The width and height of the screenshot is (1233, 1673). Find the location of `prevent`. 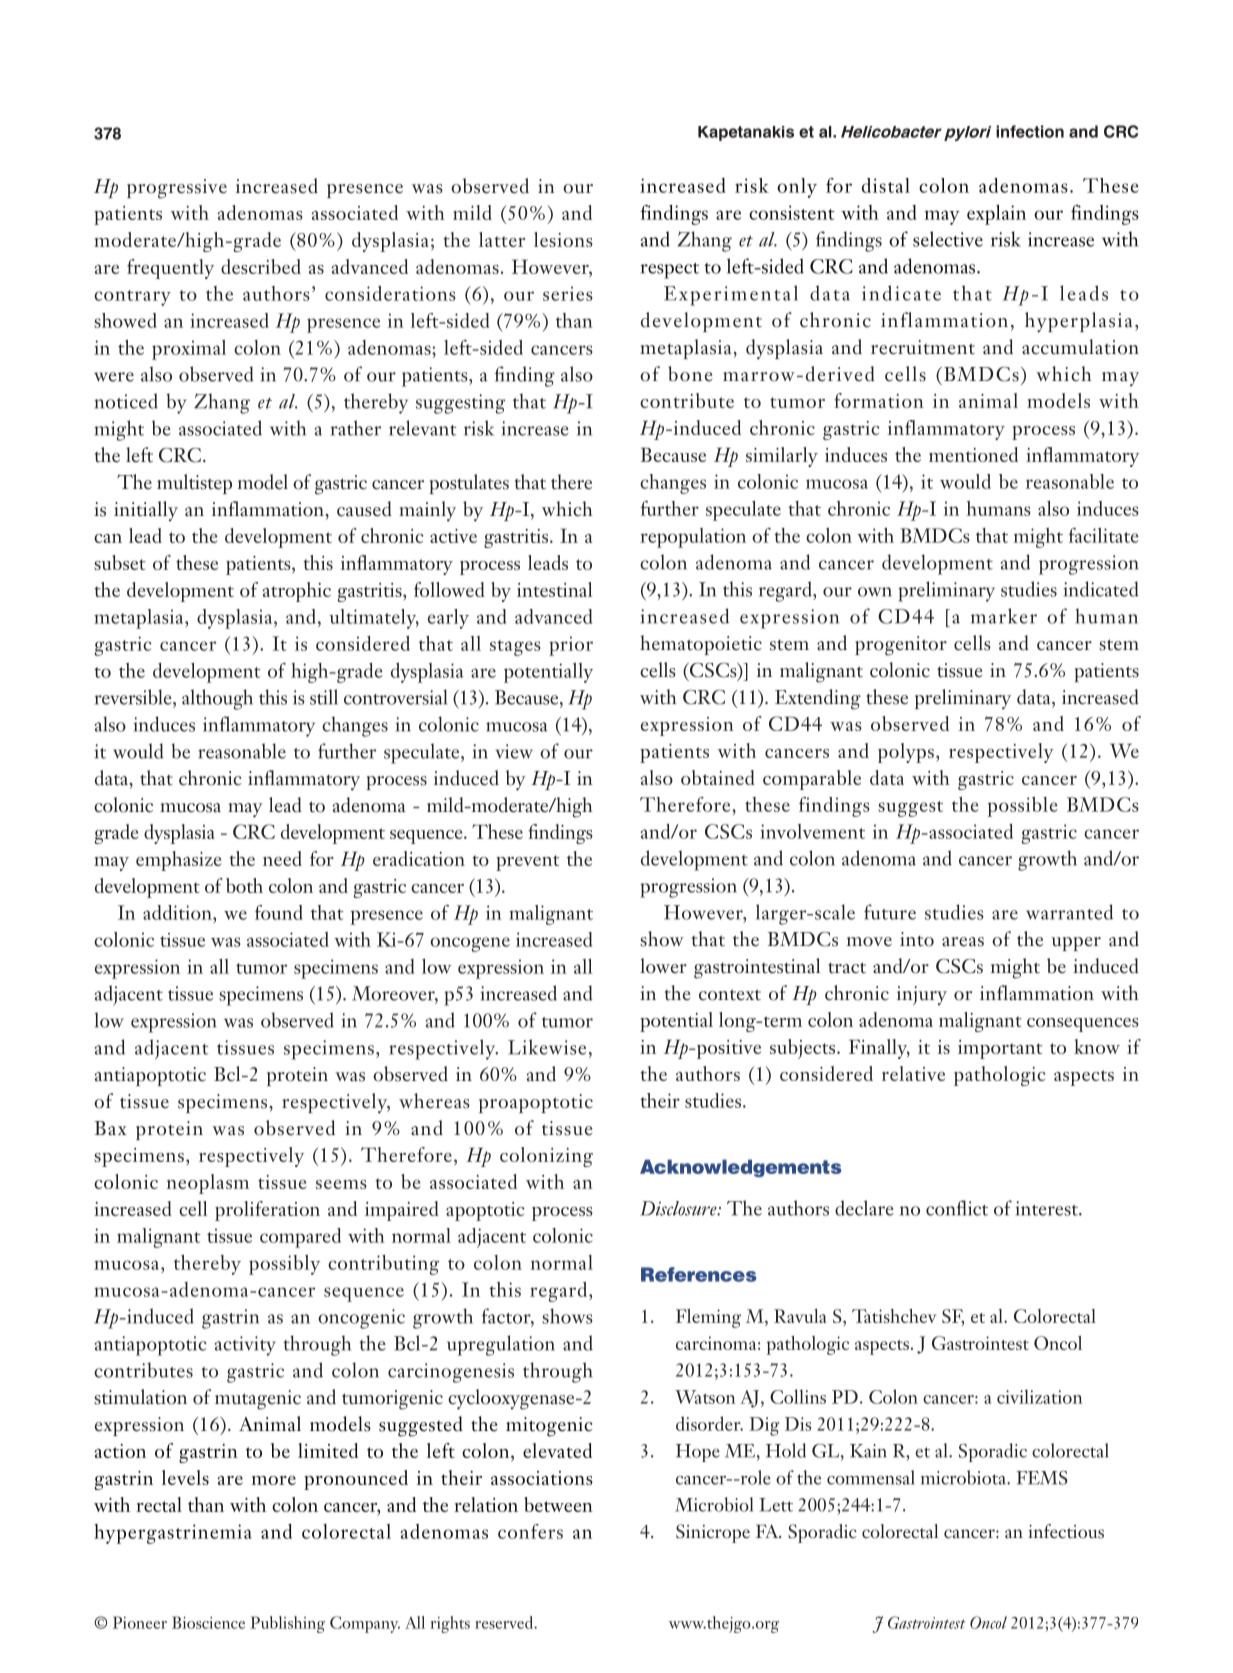

prevent is located at coordinates (527, 863).
